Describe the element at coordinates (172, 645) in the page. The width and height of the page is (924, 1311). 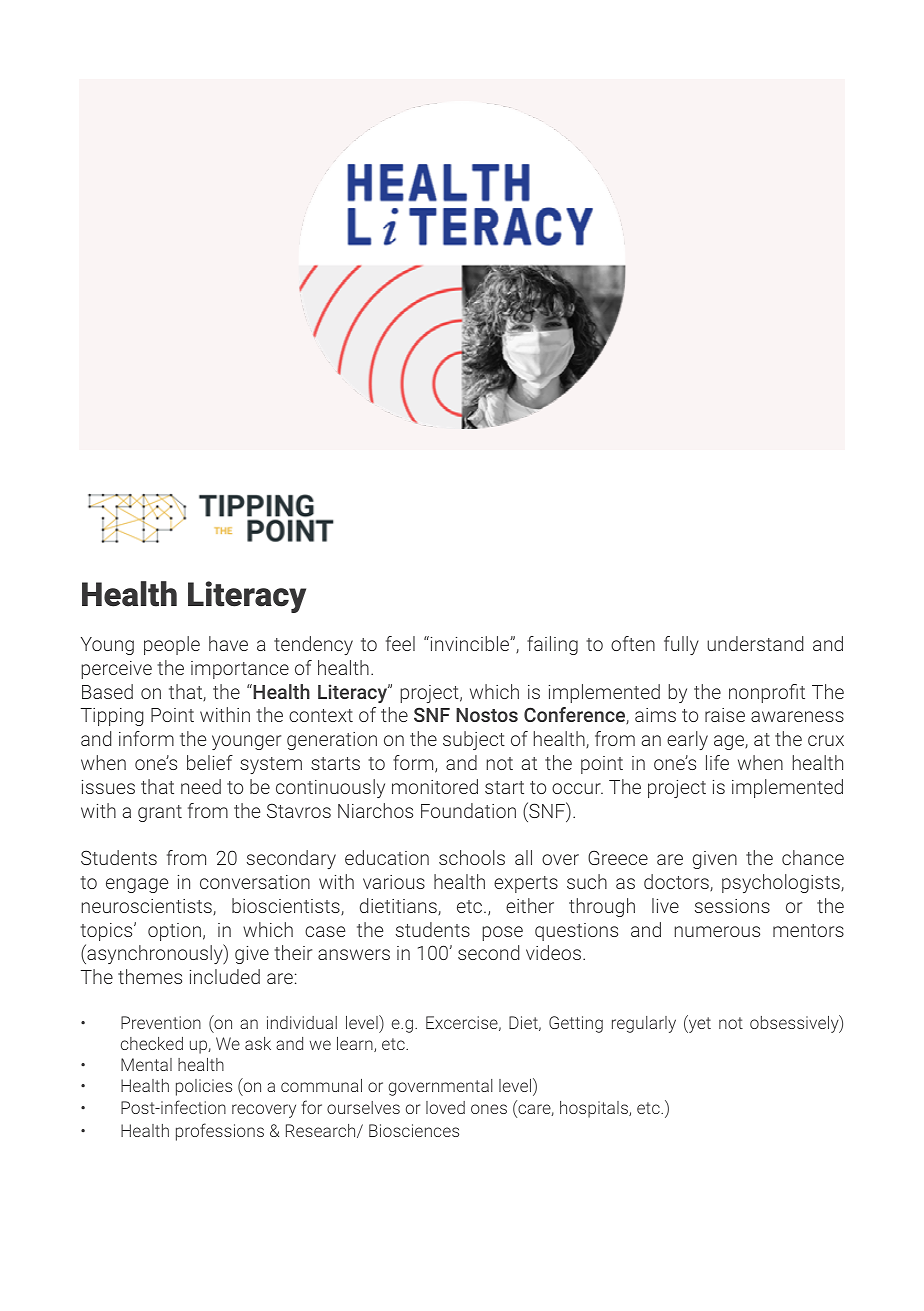
I see `people` at that location.
